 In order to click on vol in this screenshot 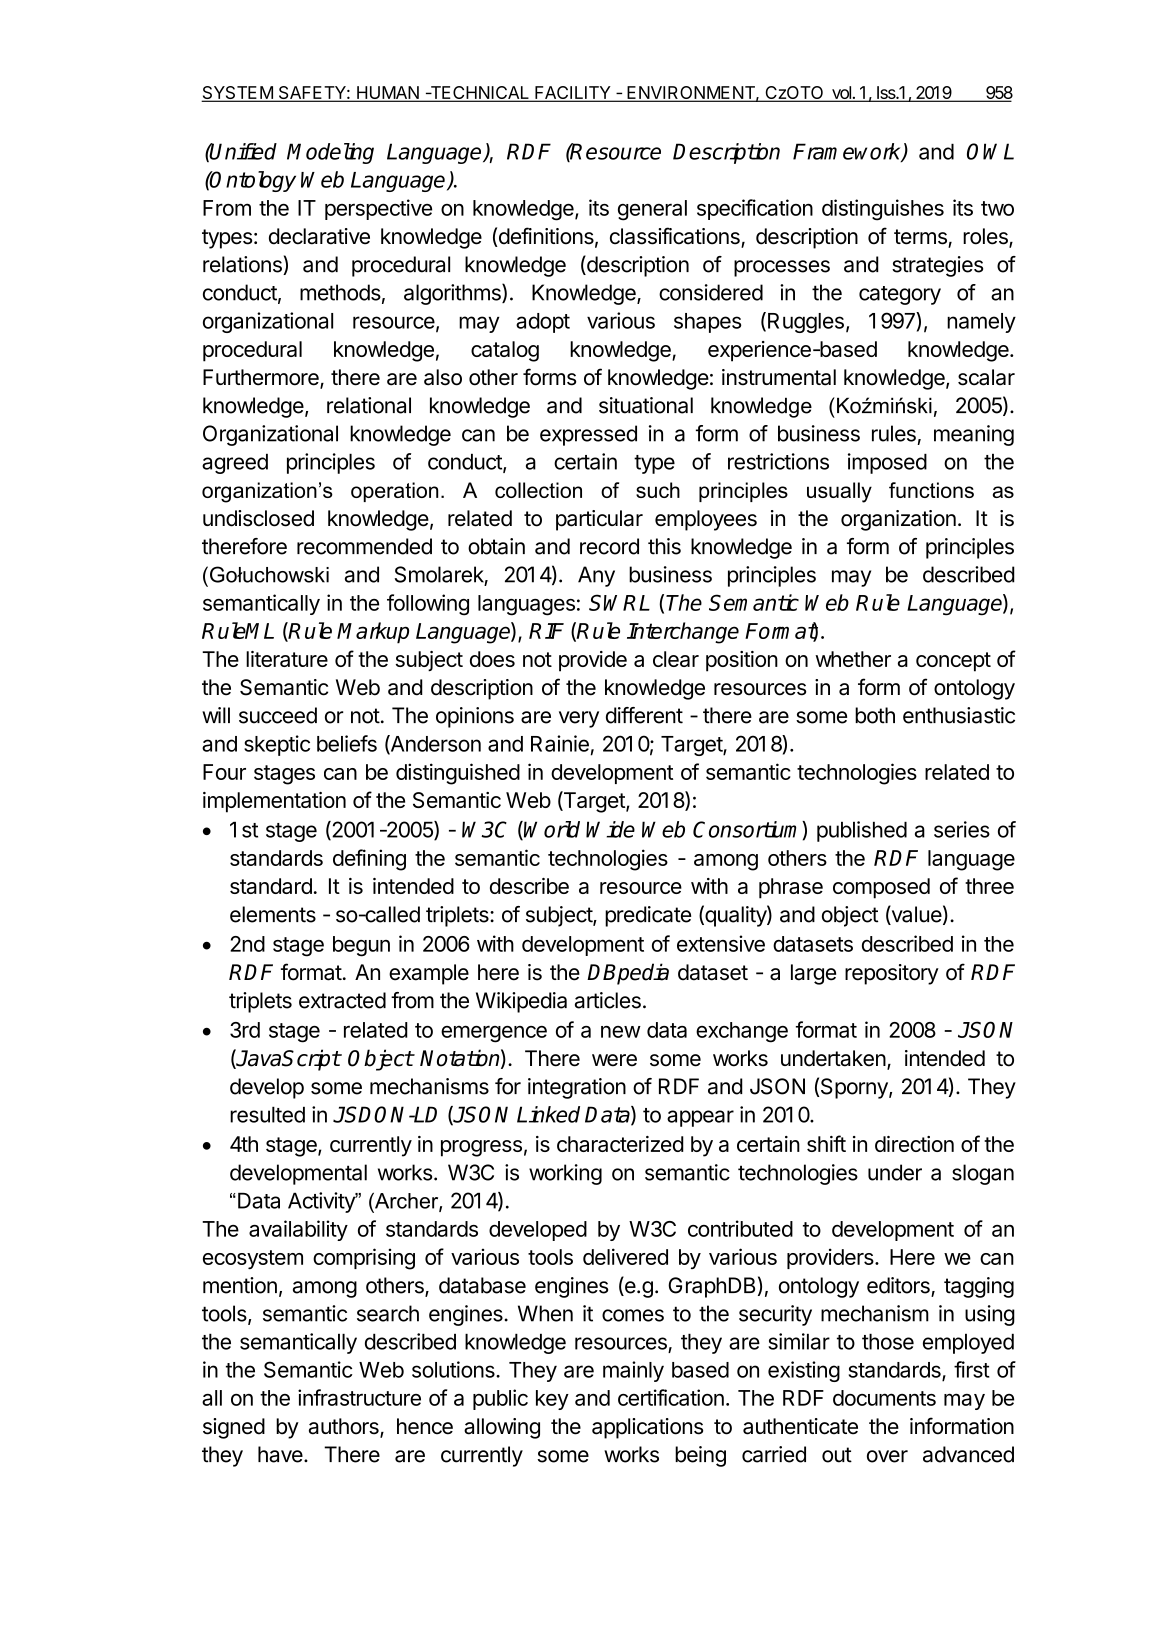, I will do `click(841, 94)`.
